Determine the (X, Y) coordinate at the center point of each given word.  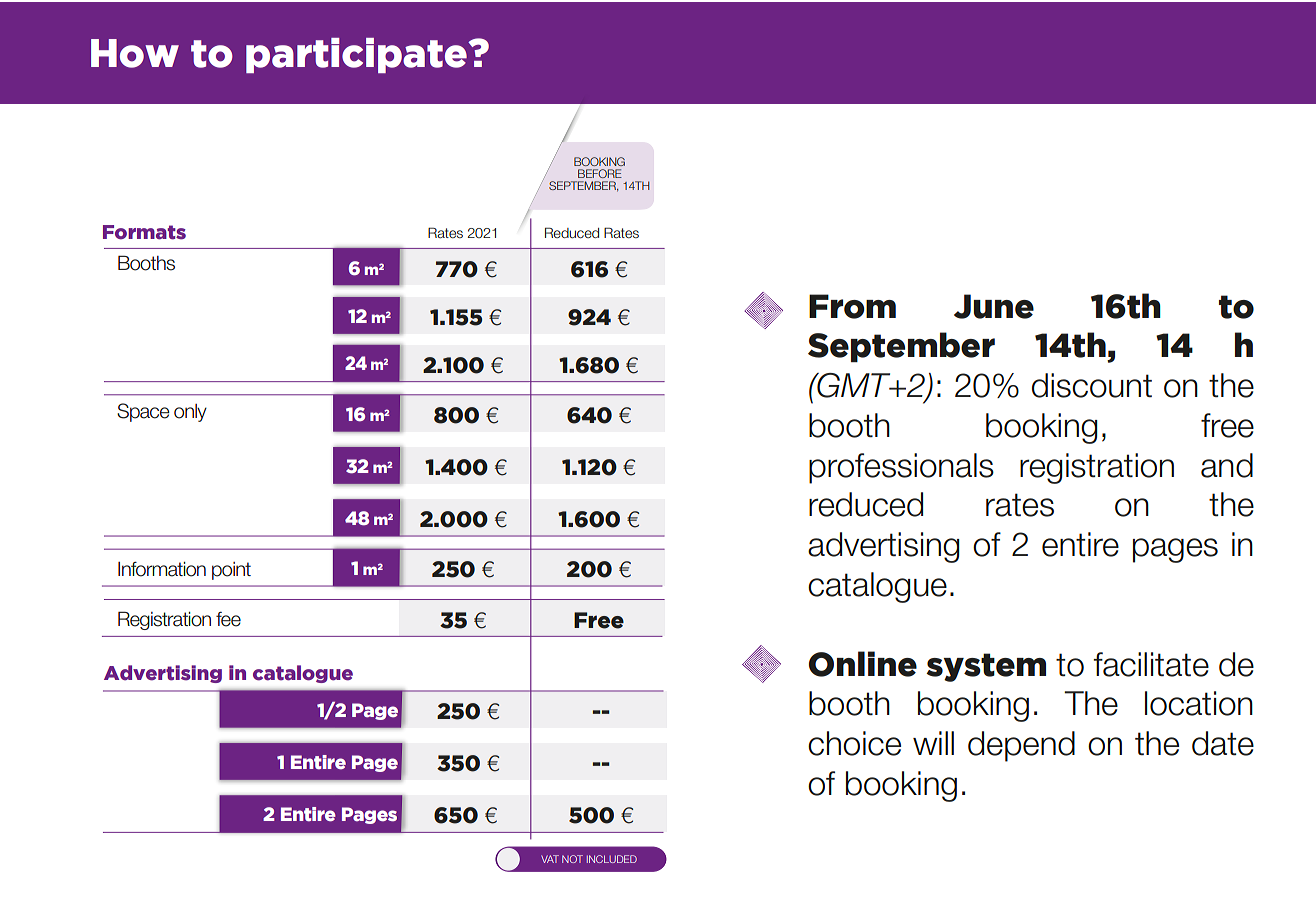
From (852, 306)
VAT (550, 859)
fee (228, 619)
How (135, 53)
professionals (901, 468)
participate (357, 55)
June (994, 306)
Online (863, 664)
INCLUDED (612, 859)
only (190, 413)
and (1227, 465)
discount (1092, 385)
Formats (144, 232)
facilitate (1151, 664)
